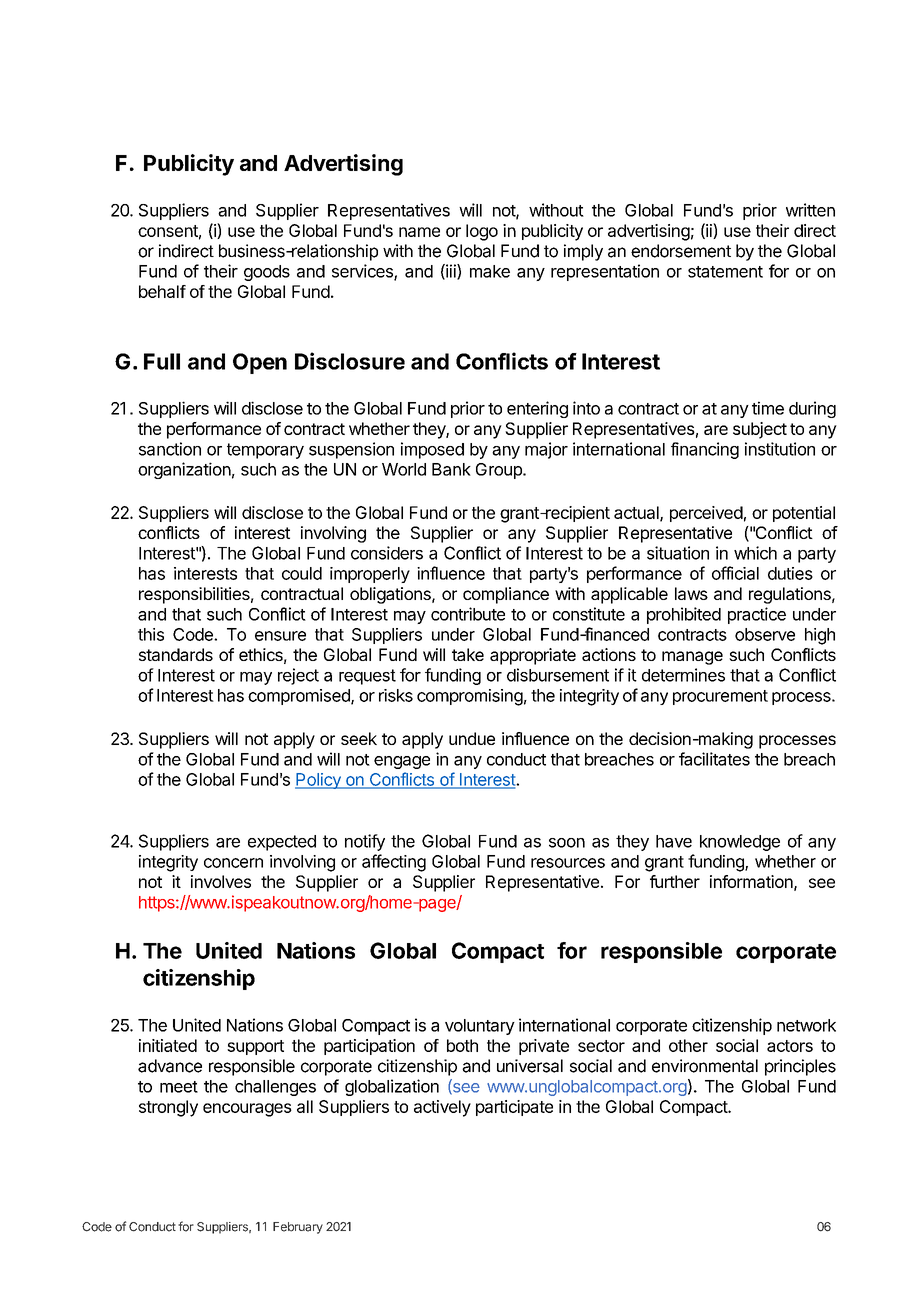 The width and height of the page is (924, 1309). Describe the element at coordinates (568, 863) in the page. I see `resources` at that location.
